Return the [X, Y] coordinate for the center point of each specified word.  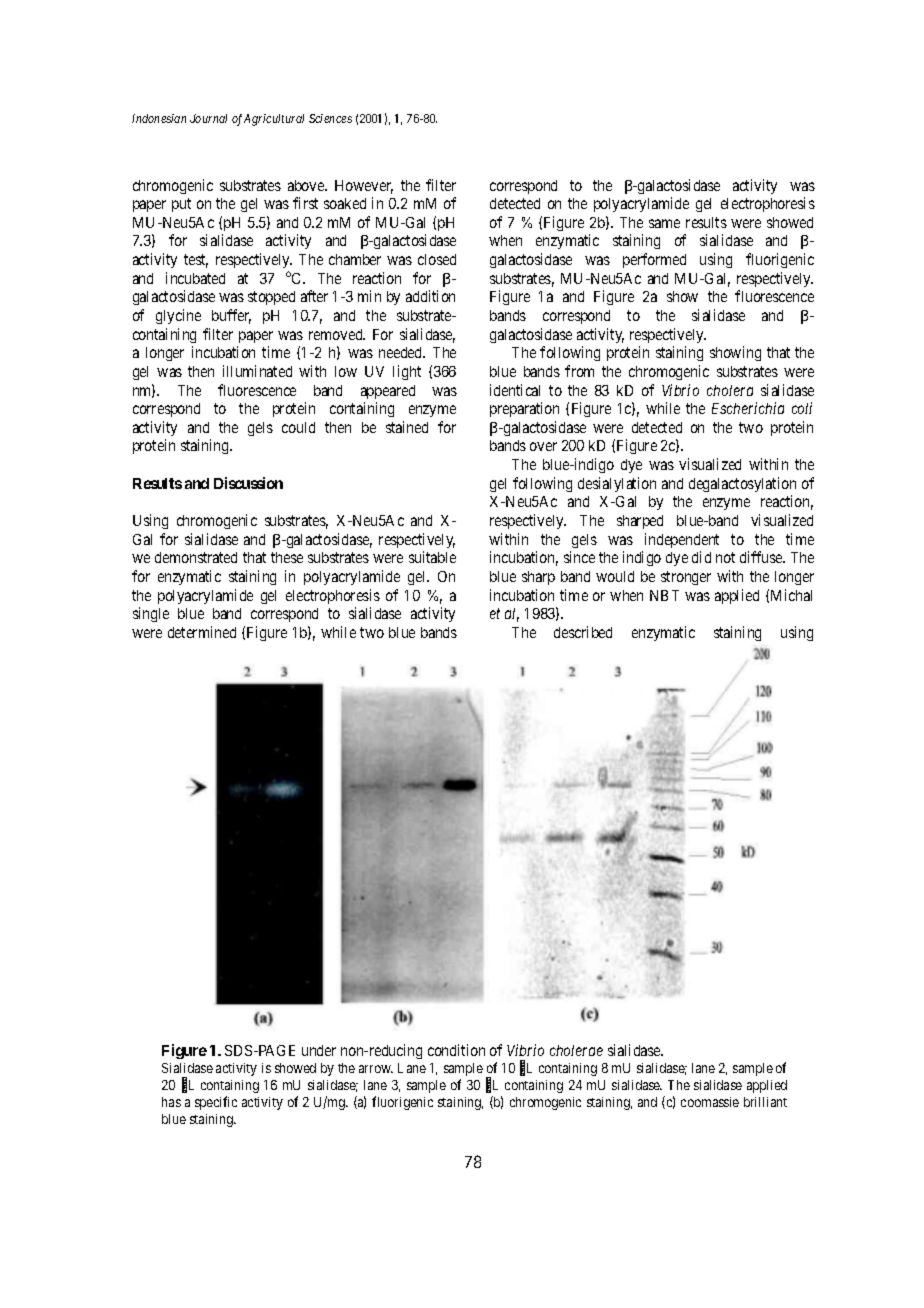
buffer [231, 316]
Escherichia [748, 408]
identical [515, 390]
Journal [208, 118]
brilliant [765, 1102]
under [319, 1050]
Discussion [248, 483]
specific [216, 1103]
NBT [664, 595]
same [664, 223]
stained [407, 427]
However [364, 187]
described [583, 632]
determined [202, 632]
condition [456, 1050]
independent [682, 540]
